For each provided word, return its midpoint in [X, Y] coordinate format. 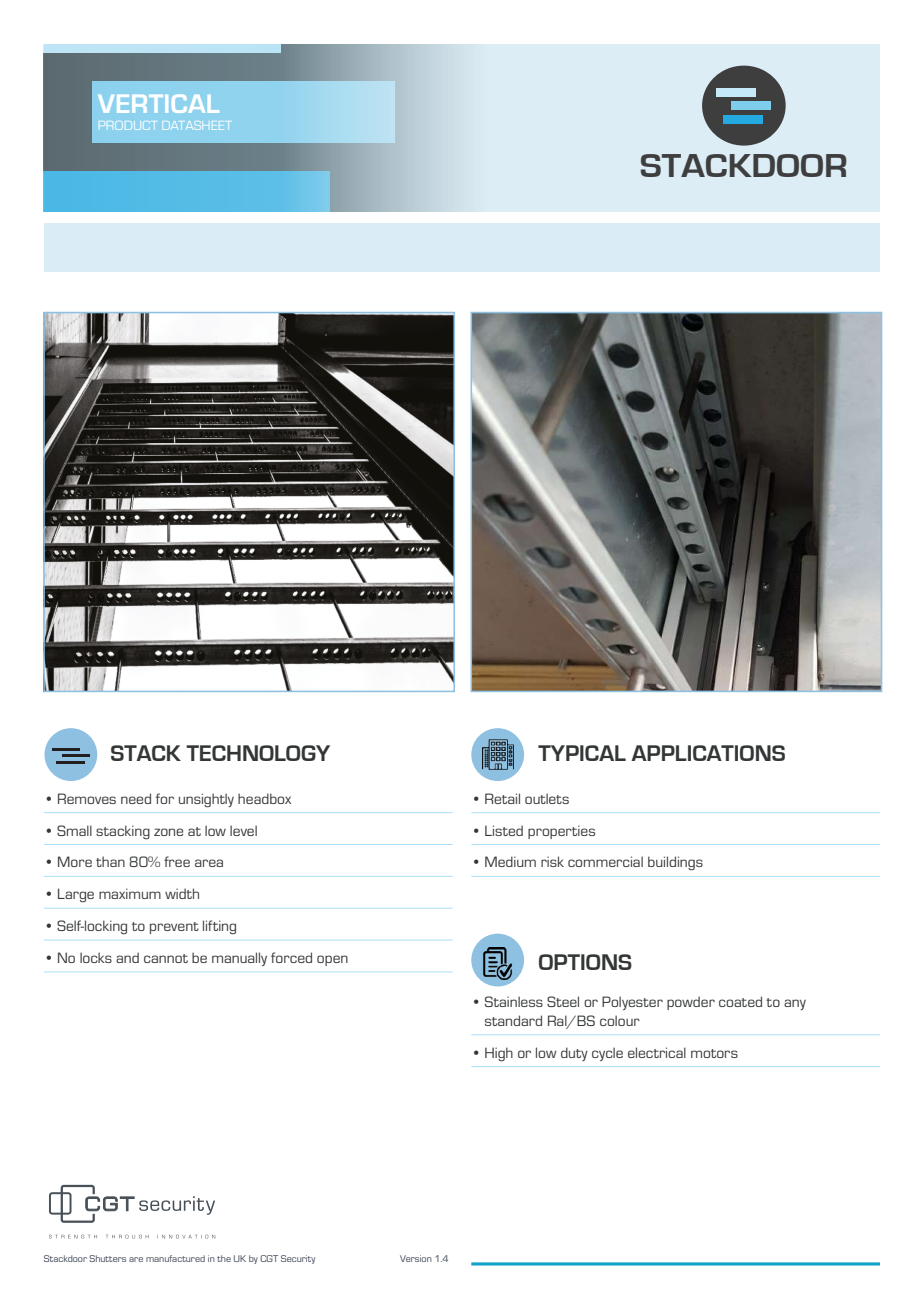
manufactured [175, 1258]
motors [714, 1053]
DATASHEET [196, 125]
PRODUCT [129, 125]
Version [416, 1258]
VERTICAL [158, 104]
